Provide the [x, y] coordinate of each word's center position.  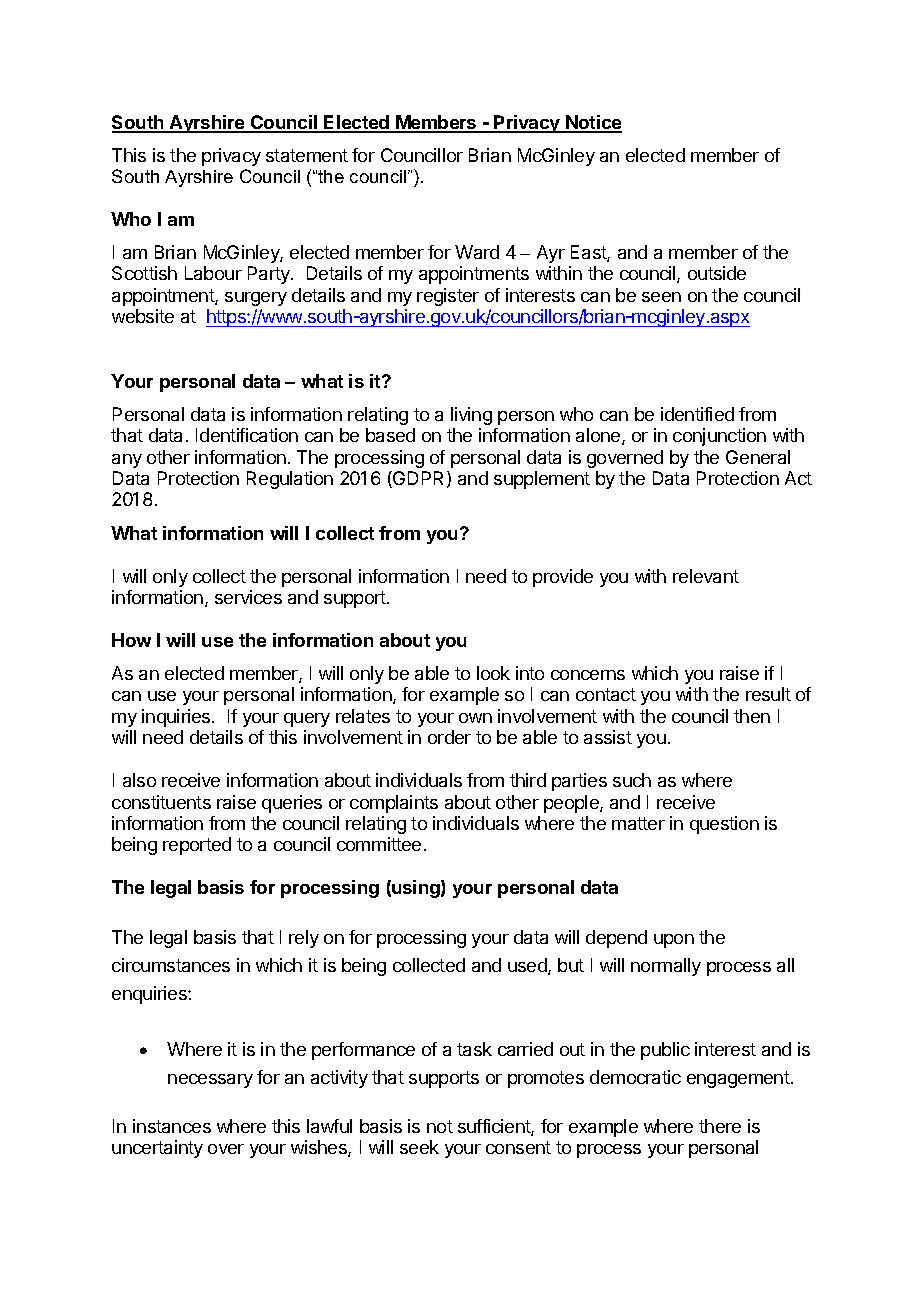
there [720, 1126]
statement [307, 155]
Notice [593, 123]
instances [172, 1126]
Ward [477, 252]
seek [419, 1147]
